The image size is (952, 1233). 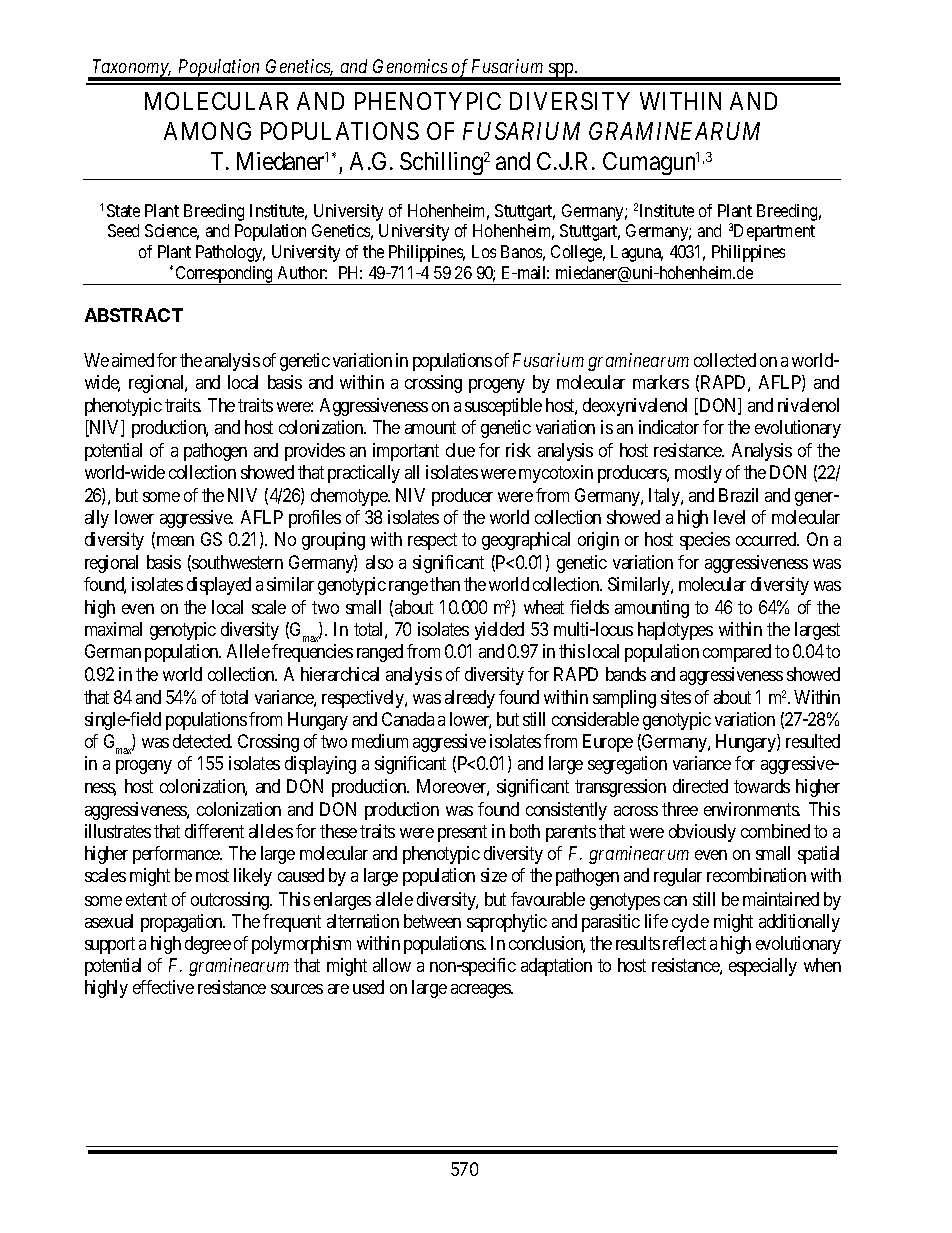 I want to click on Genomics, so click(x=410, y=66).
